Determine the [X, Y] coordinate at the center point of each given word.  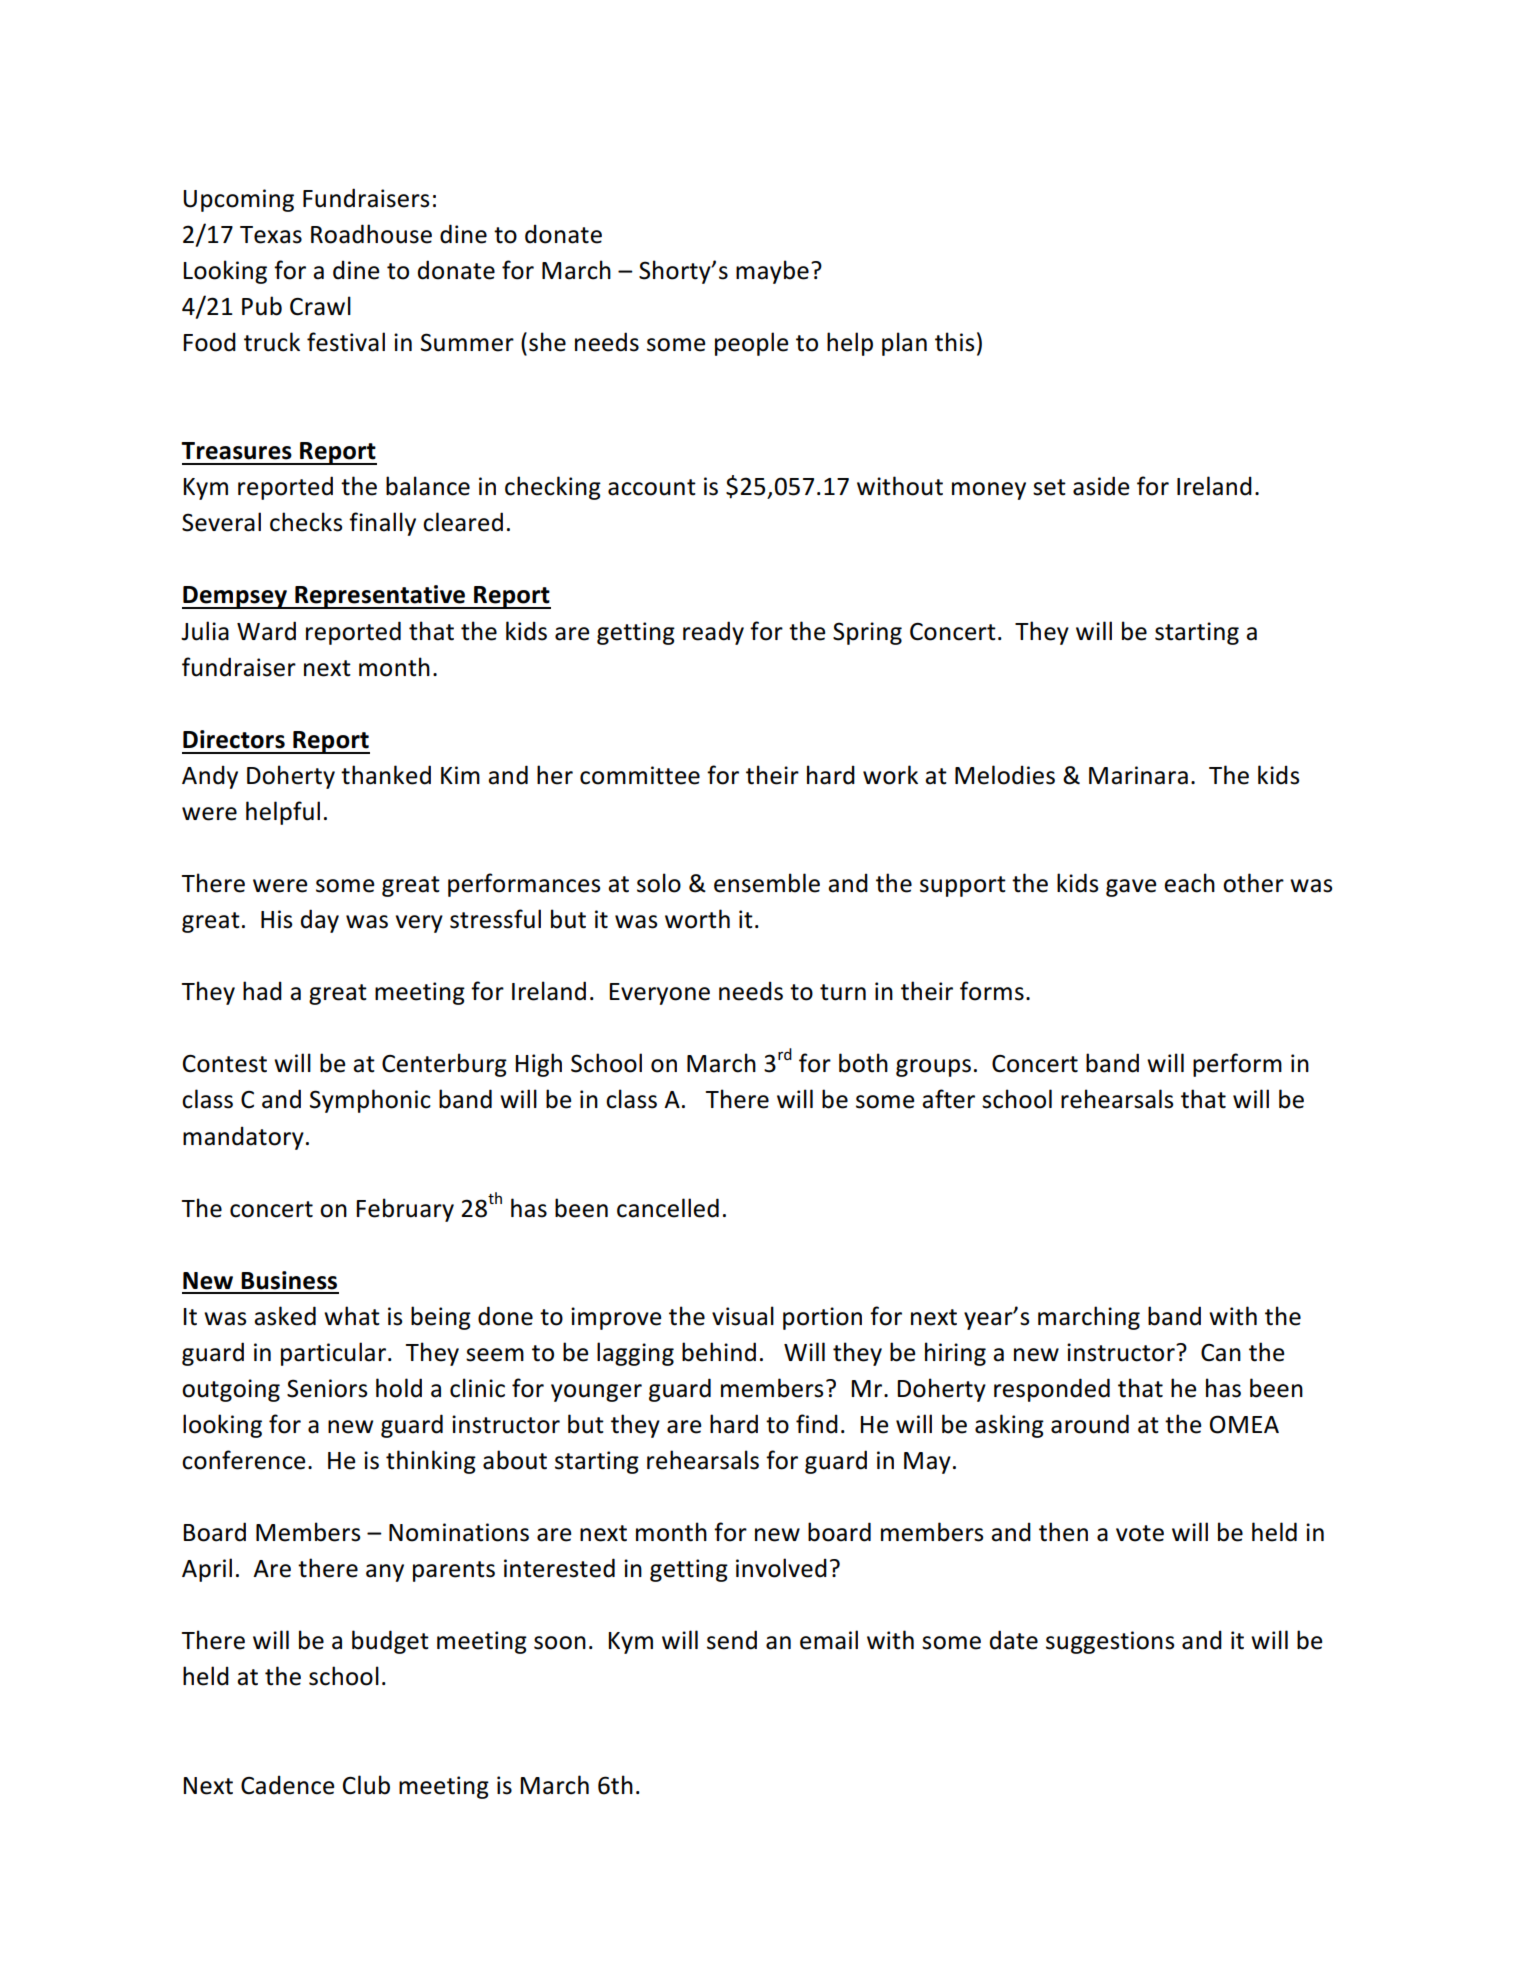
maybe [772, 272]
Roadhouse [371, 234]
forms [992, 991]
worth [697, 919]
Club [366, 1785]
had [262, 991]
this [954, 342]
